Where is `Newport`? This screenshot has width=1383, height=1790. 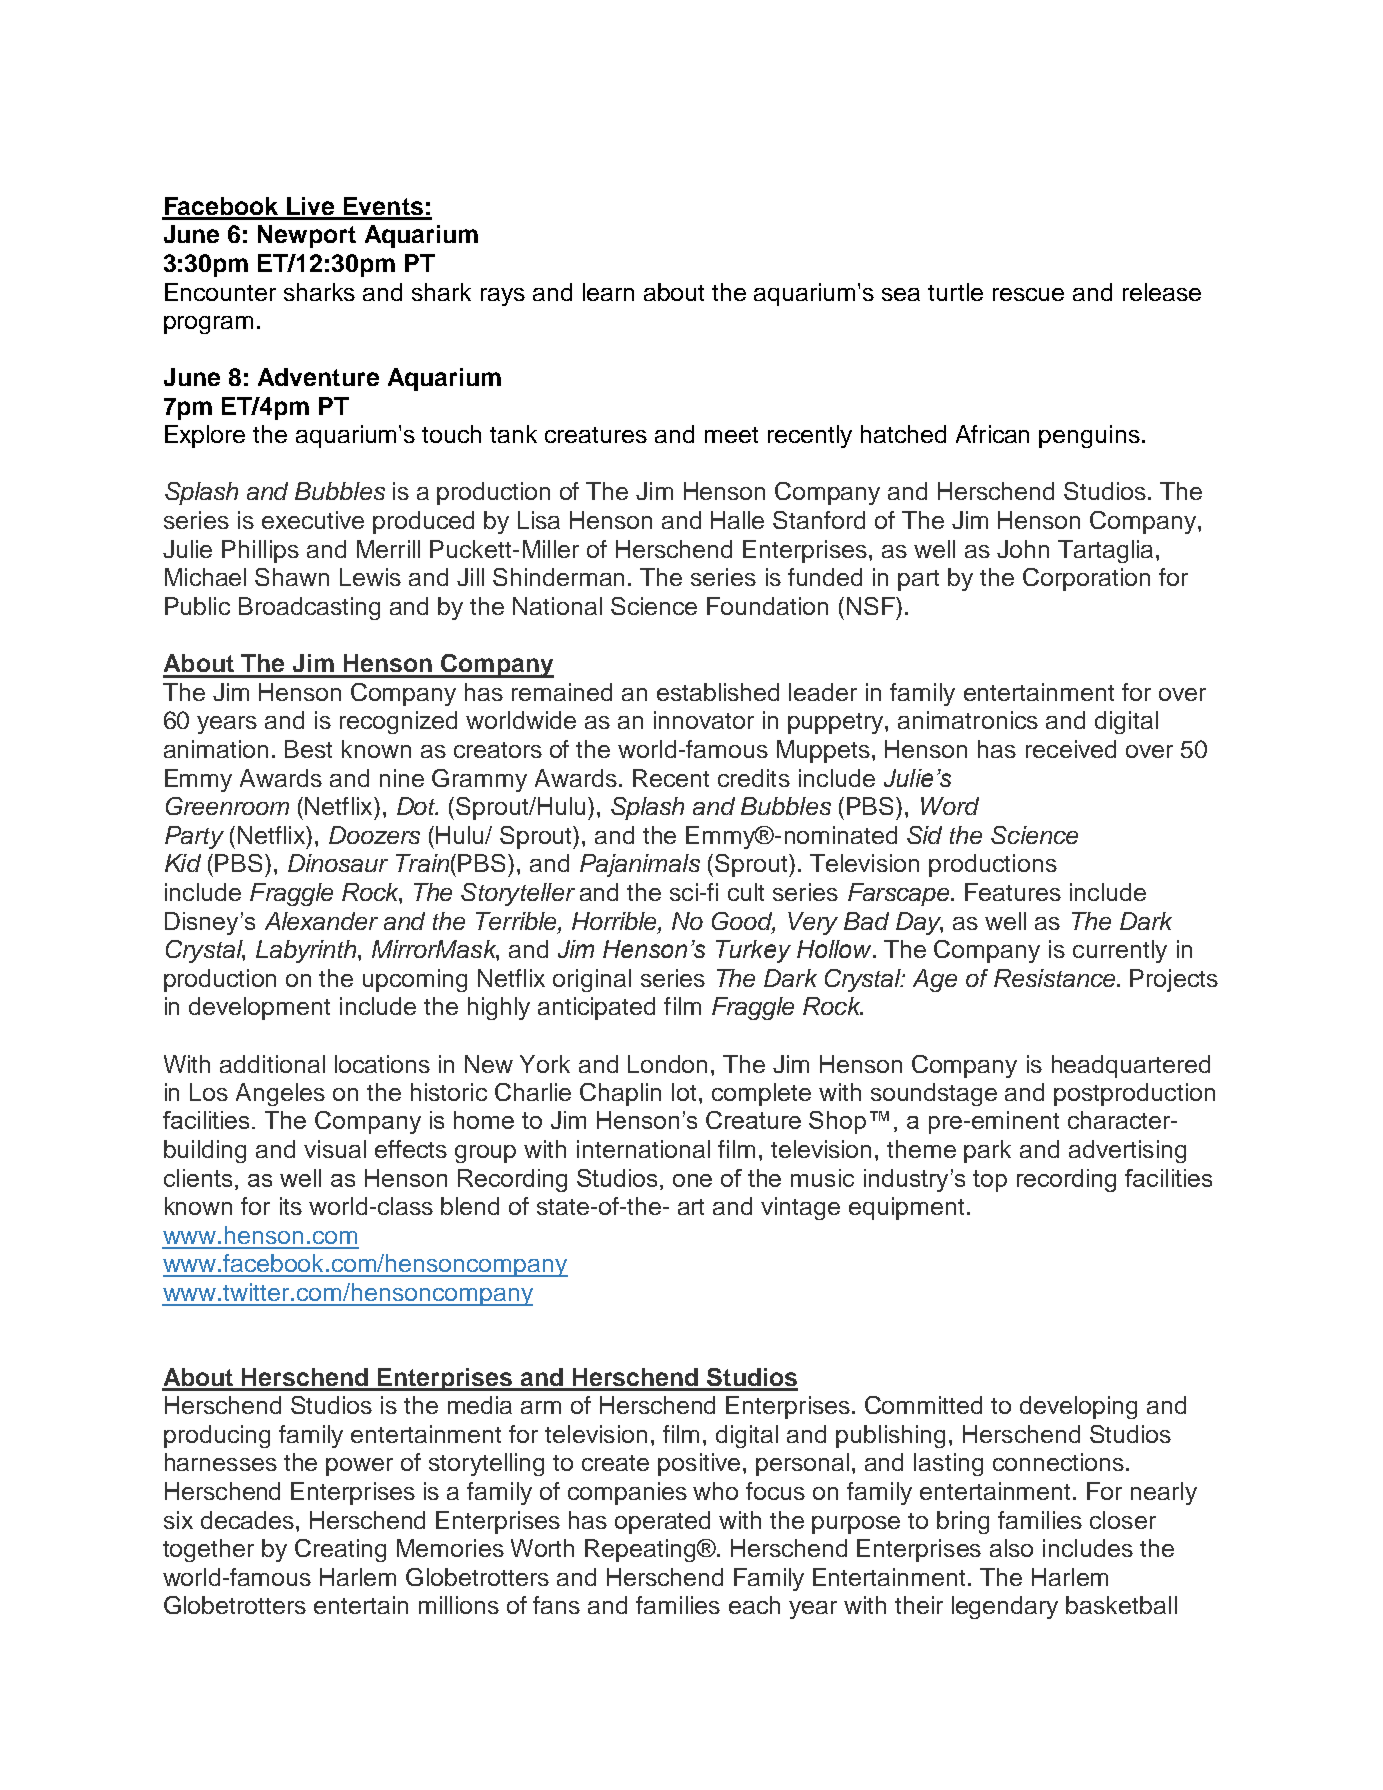 Newport is located at coordinates (307, 236).
